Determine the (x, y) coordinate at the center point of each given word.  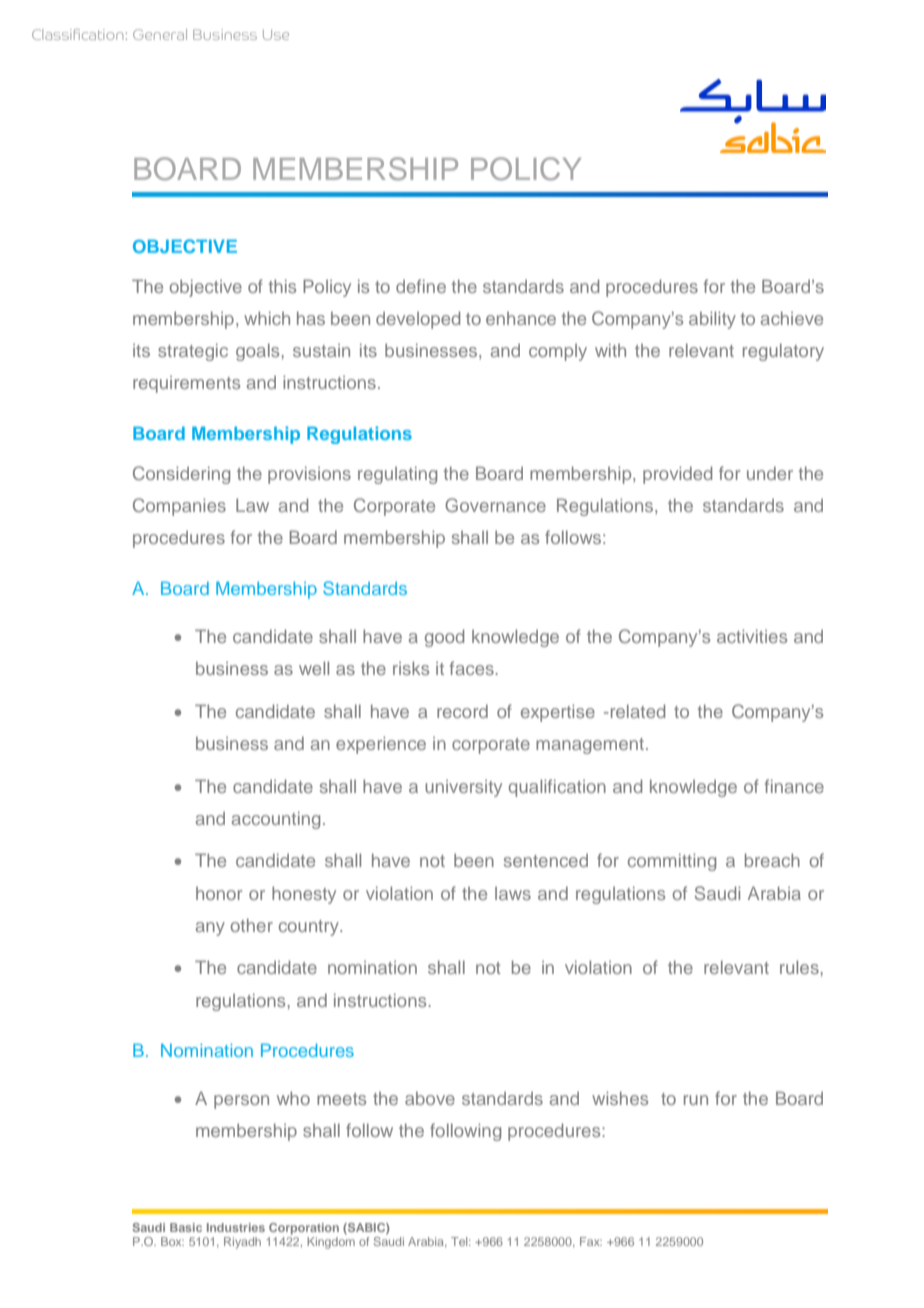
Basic (186, 1227)
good (444, 638)
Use (276, 35)
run (696, 1100)
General (160, 34)
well (314, 668)
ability (712, 320)
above (430, 1098)
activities (752, 636)
